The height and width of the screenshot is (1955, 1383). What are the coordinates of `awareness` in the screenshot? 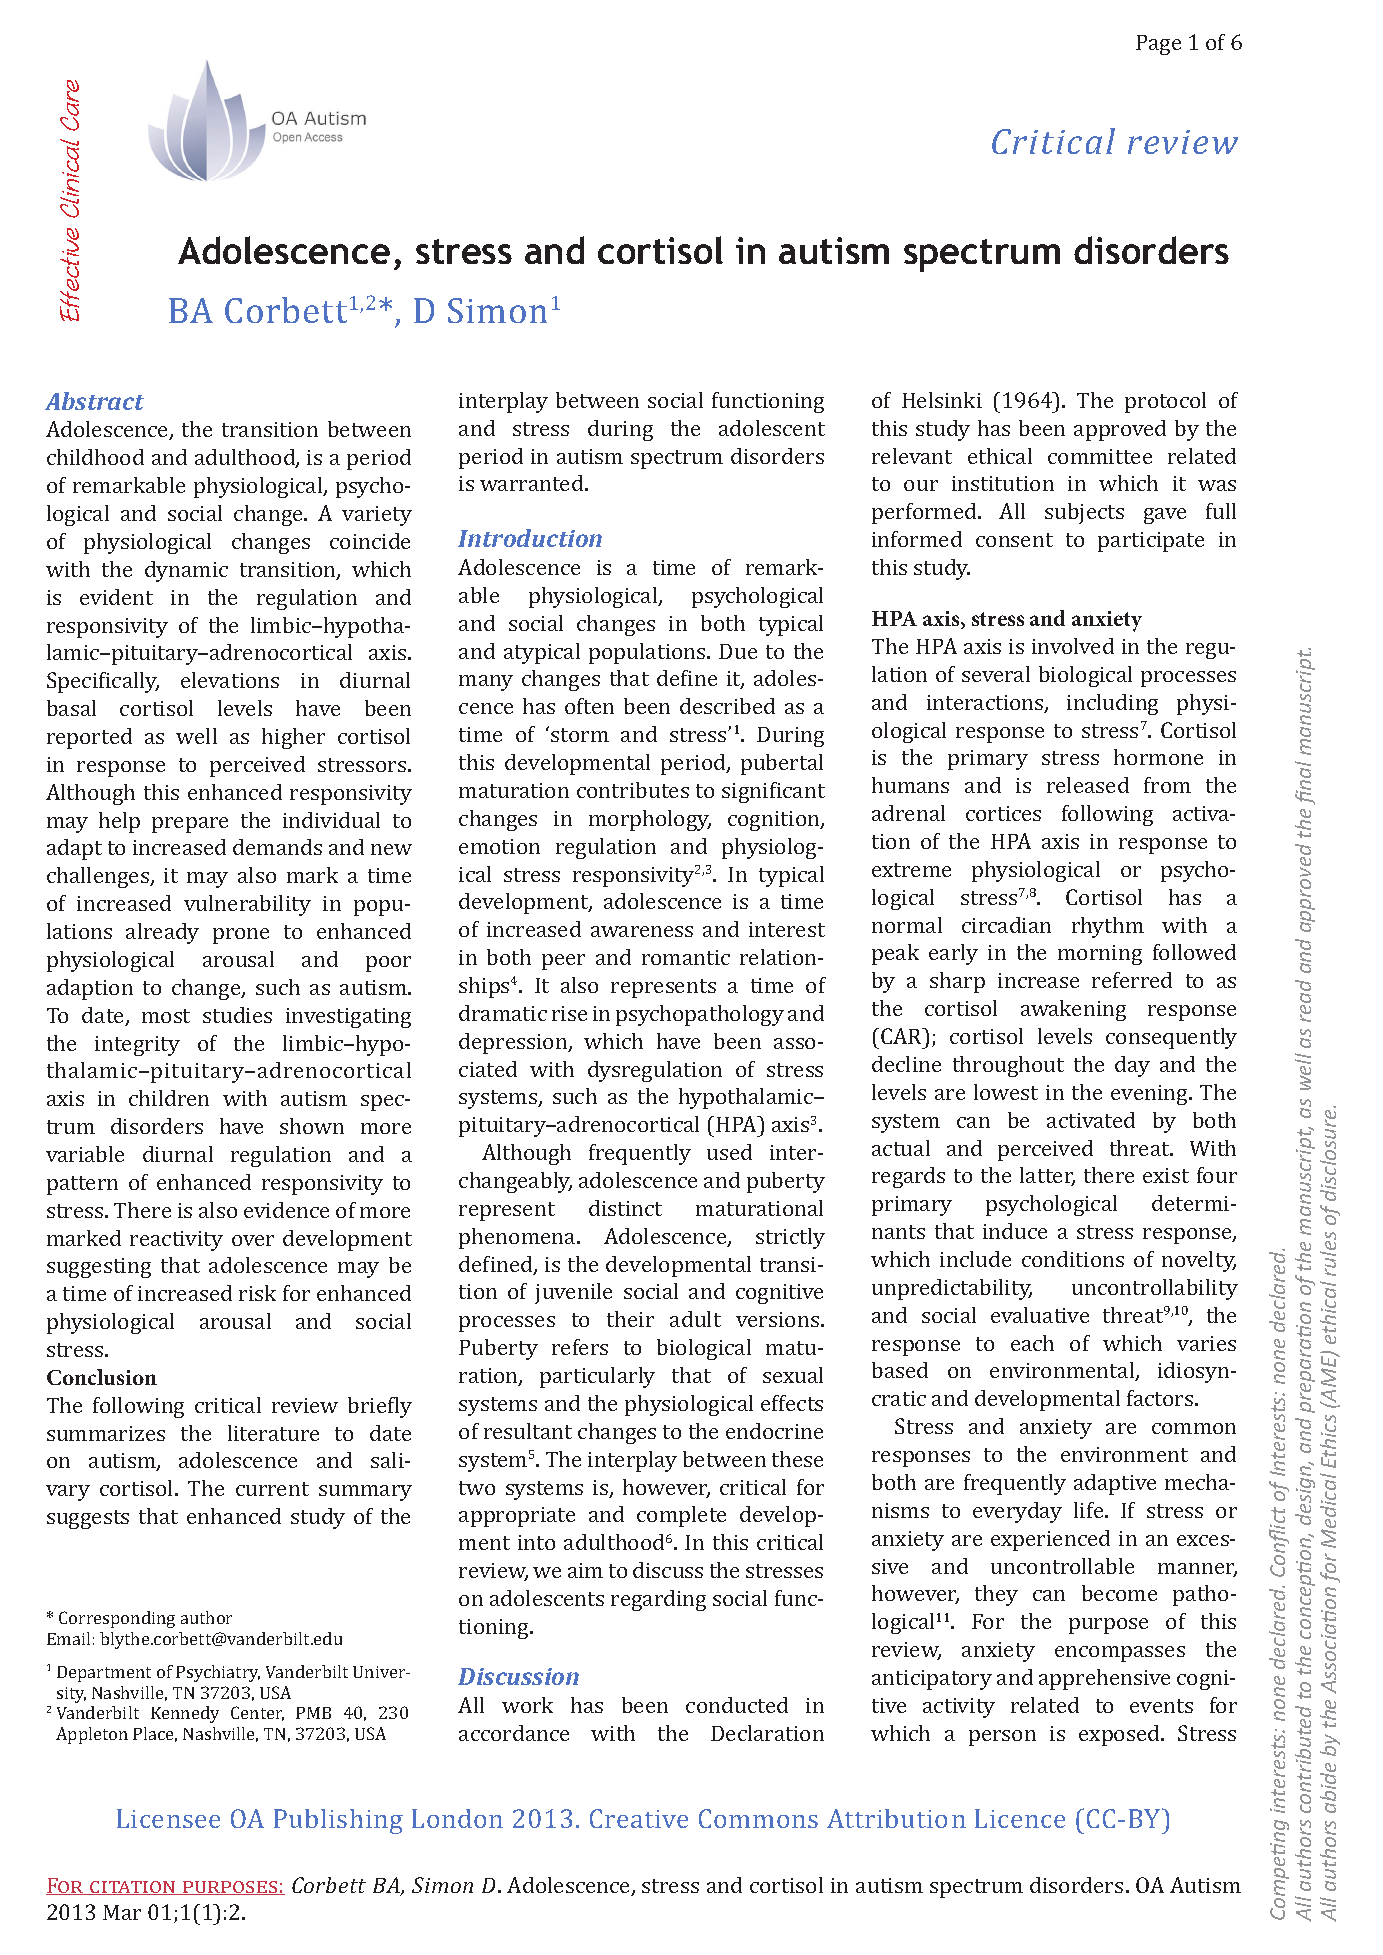 It's located at (642, 931).
